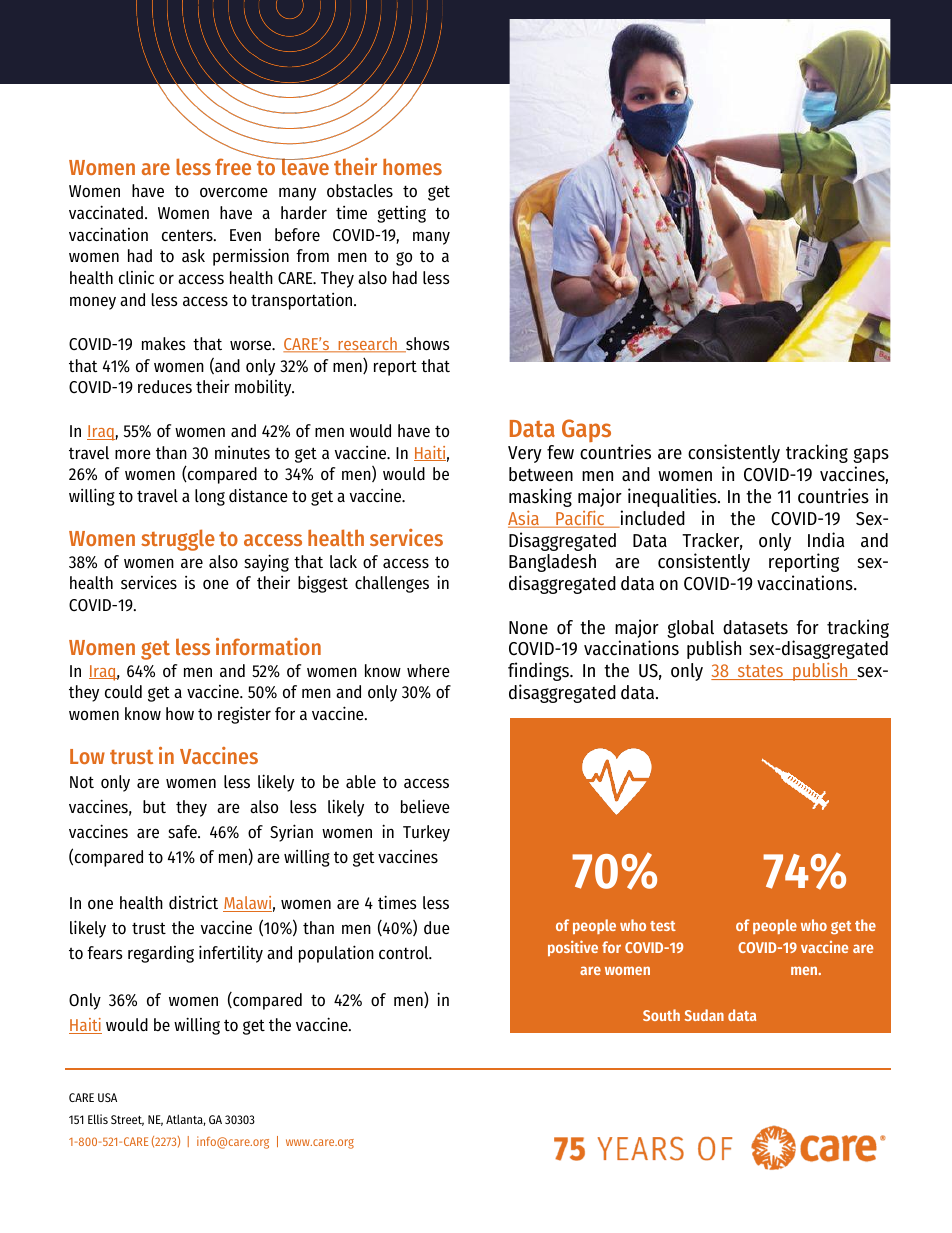  I want to click on USA, so click(107, 1097).
